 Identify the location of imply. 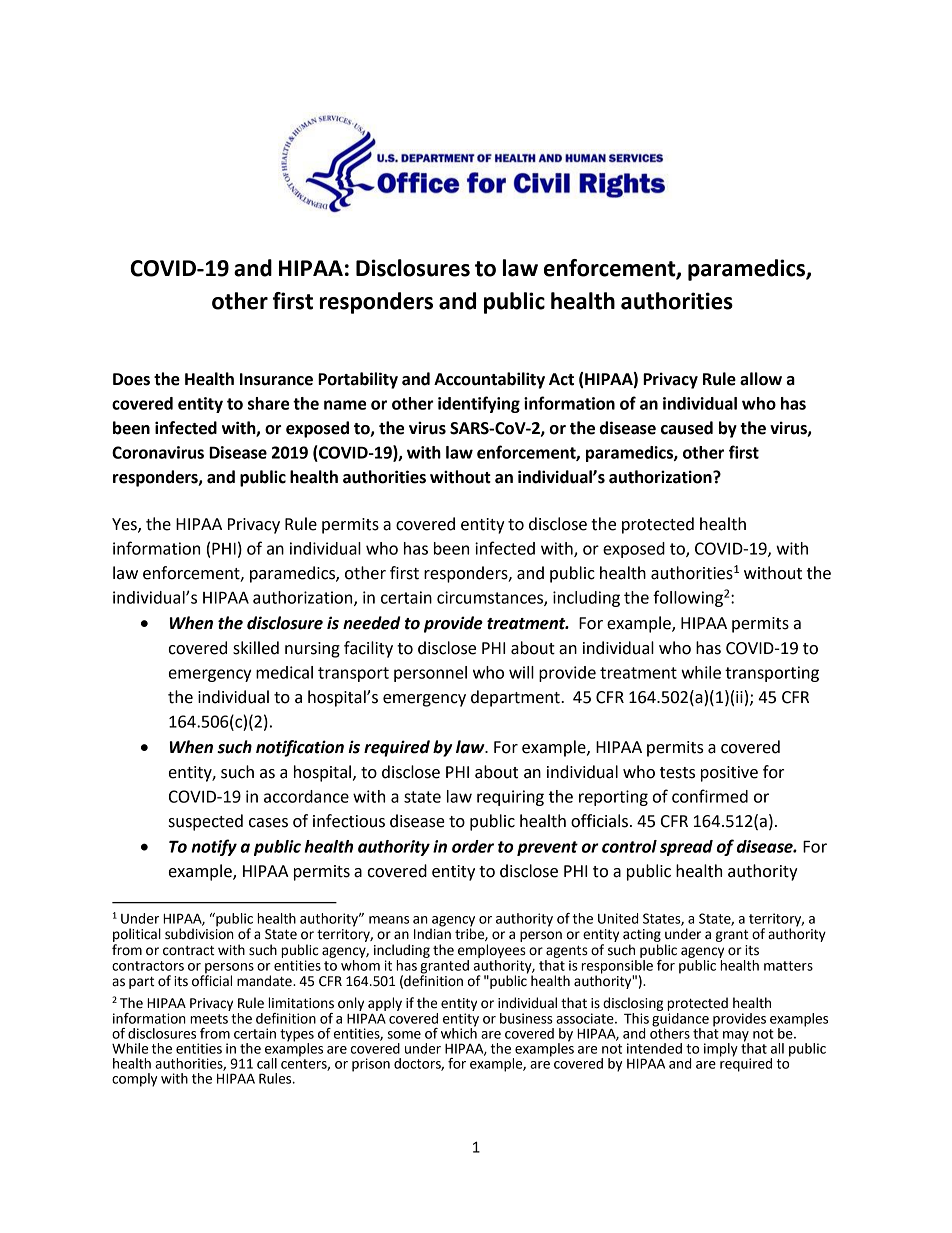
(721, 1050).
